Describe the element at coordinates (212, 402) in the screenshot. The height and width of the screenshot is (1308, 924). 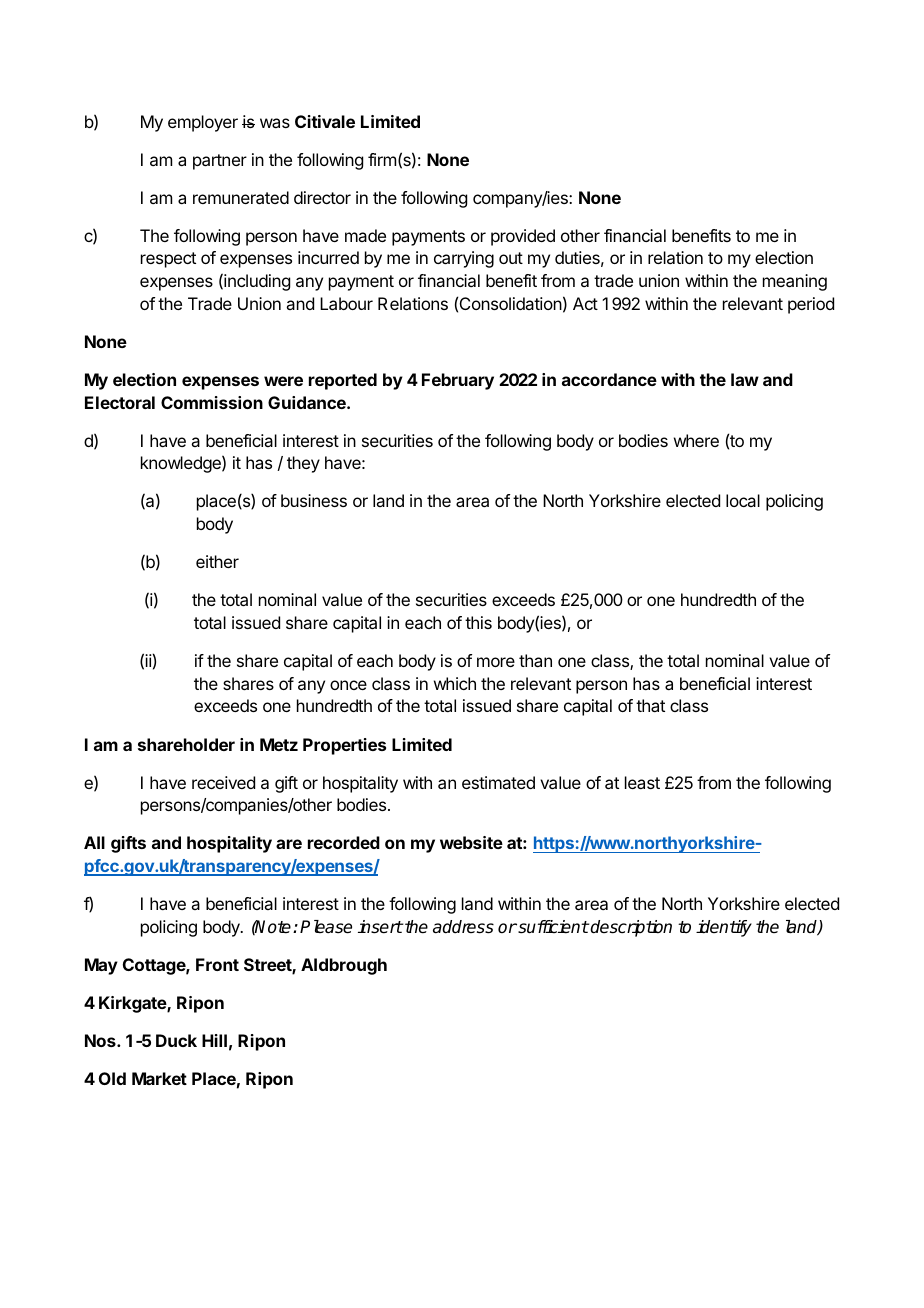
I see `Commission` at that location.
